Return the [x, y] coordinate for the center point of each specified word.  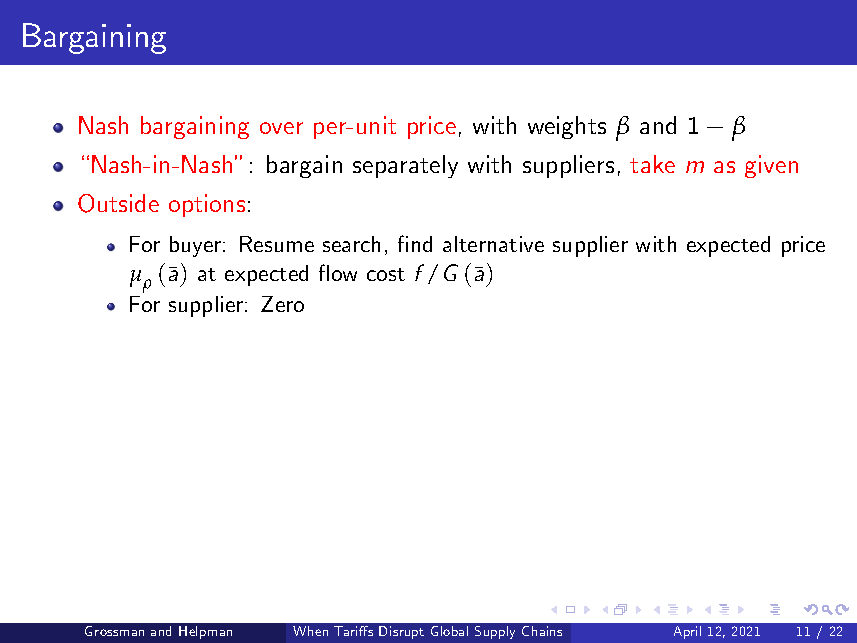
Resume [277, 244]
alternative [493, 244]
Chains [542, 631]
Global [449, 631]
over [281, 128]
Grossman [114, 631]
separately [405, 166]
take [652, 164]
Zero [282, 304]
